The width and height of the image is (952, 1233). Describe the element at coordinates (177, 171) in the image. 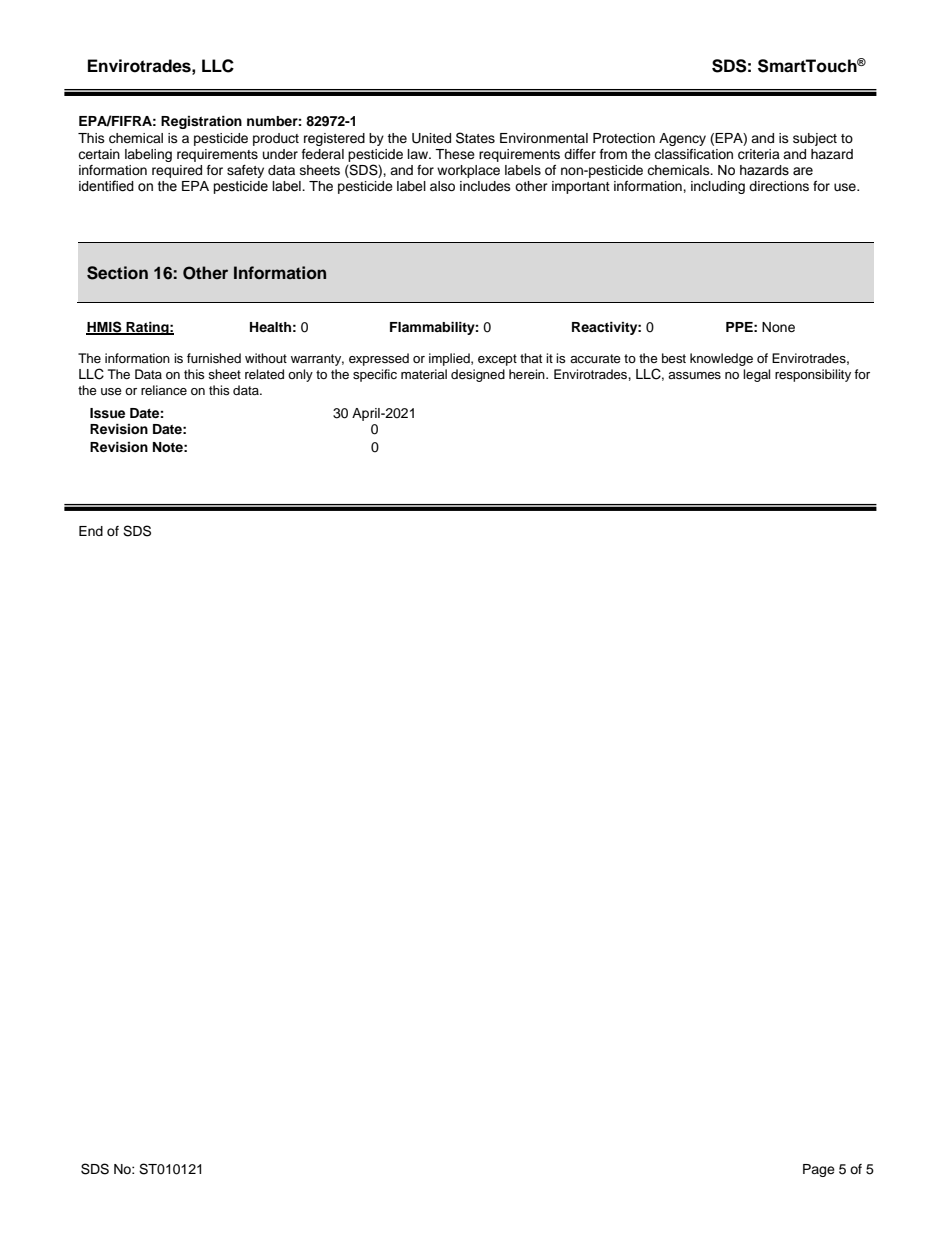

I see `required` at that location.
